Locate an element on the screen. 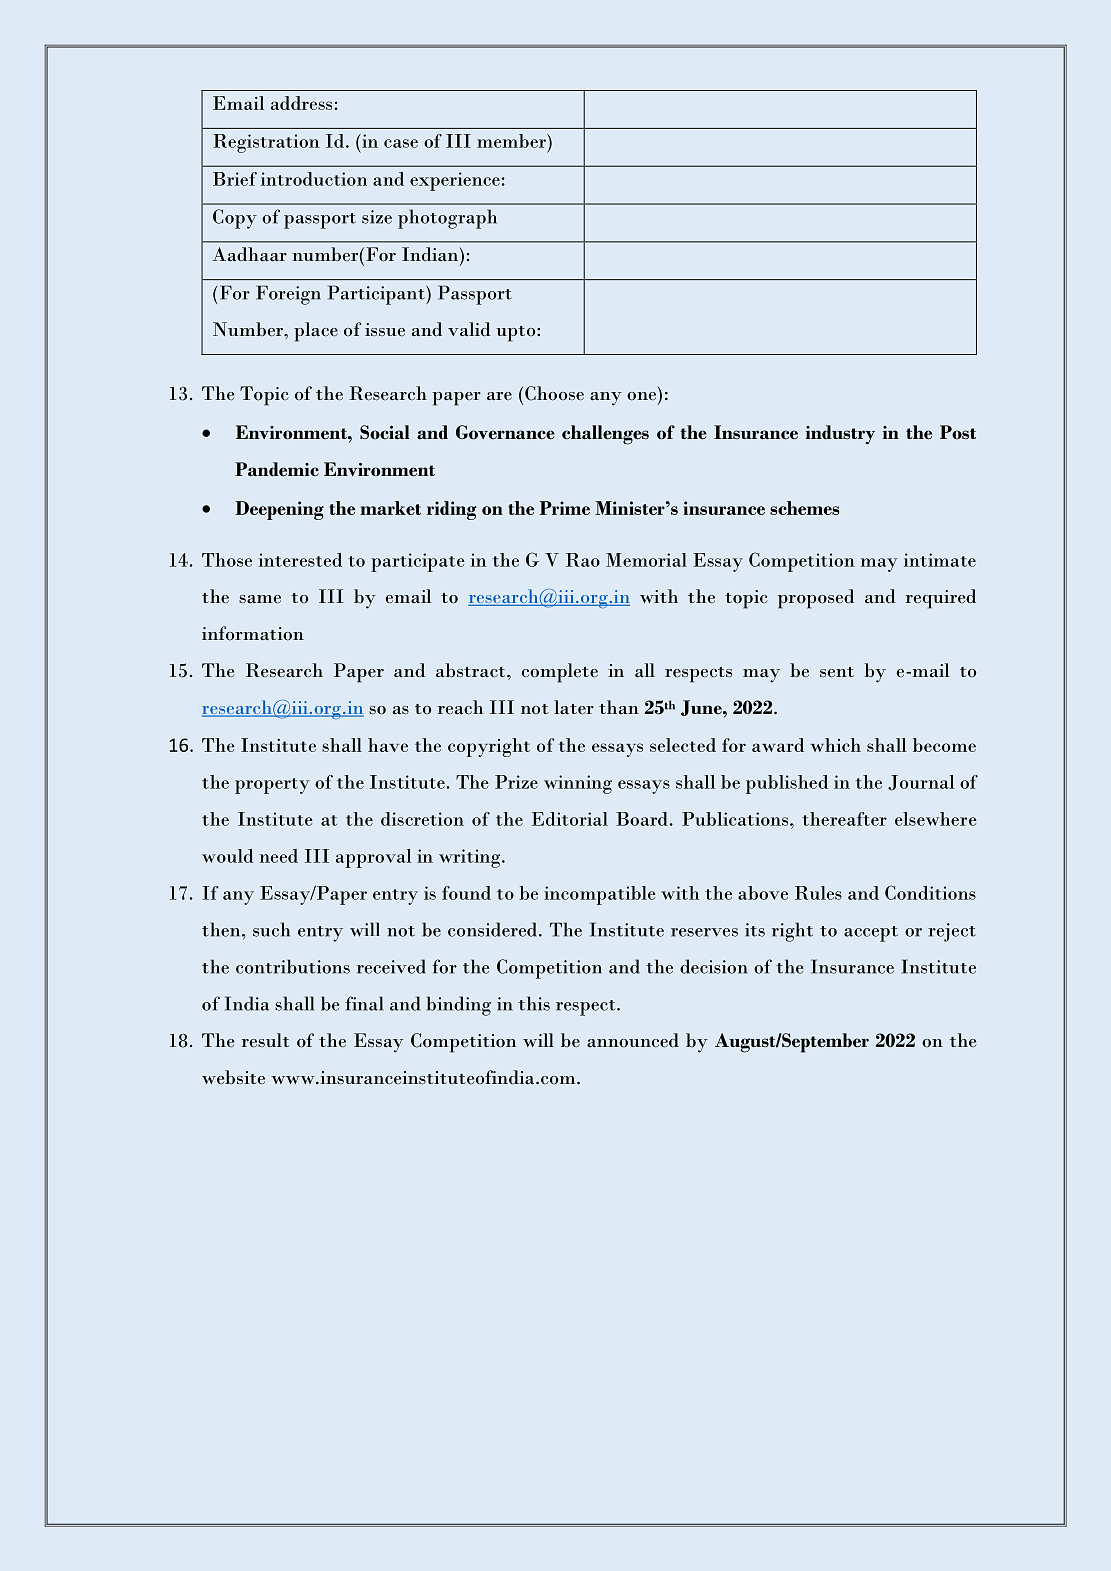  interested is located at coordinates (300, 560).
